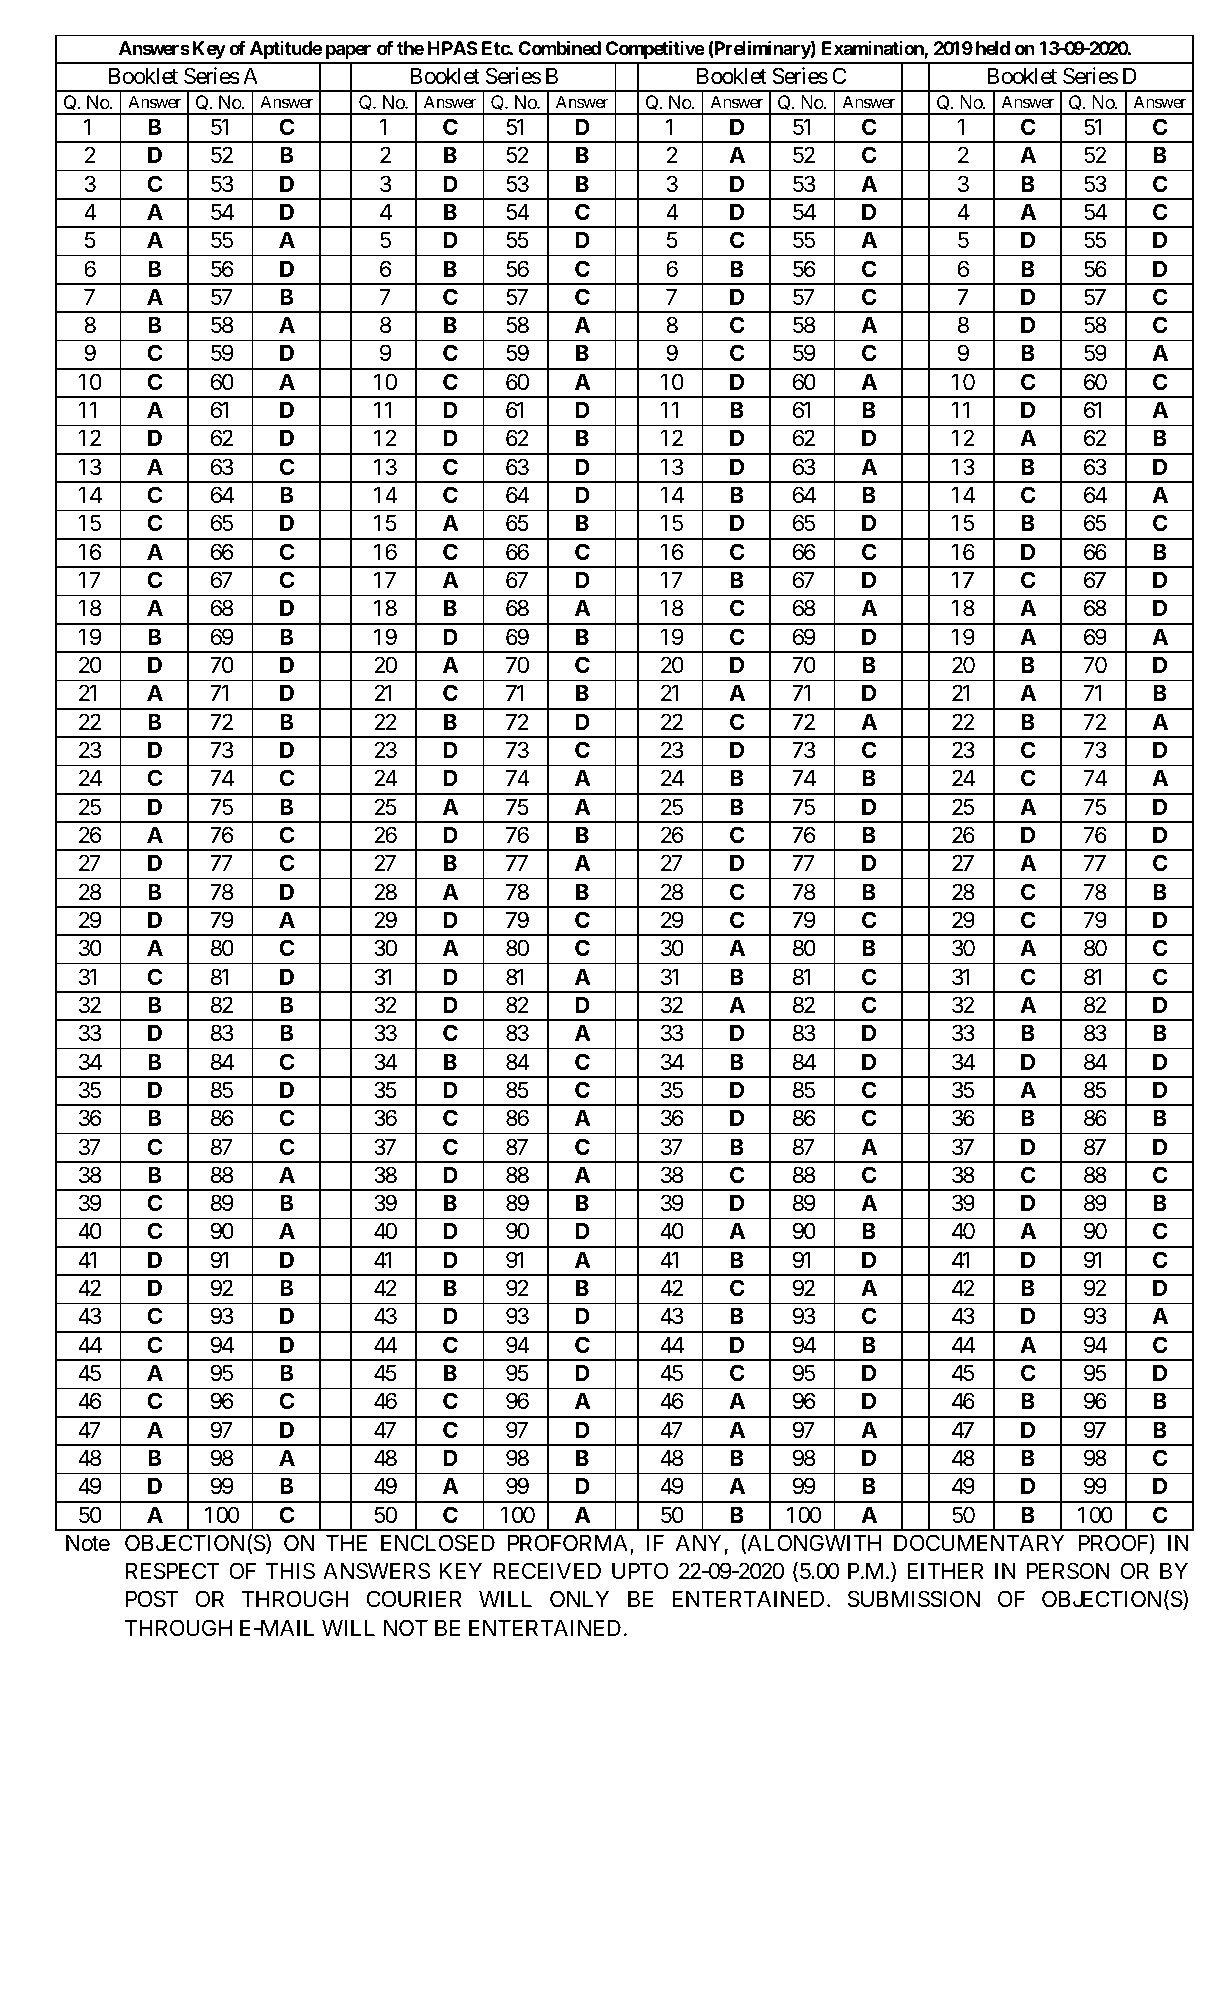 This document has width=1224, height=2016. Describe the element at coordinates (152, 1599) in the document. I see `POST` at that location.
